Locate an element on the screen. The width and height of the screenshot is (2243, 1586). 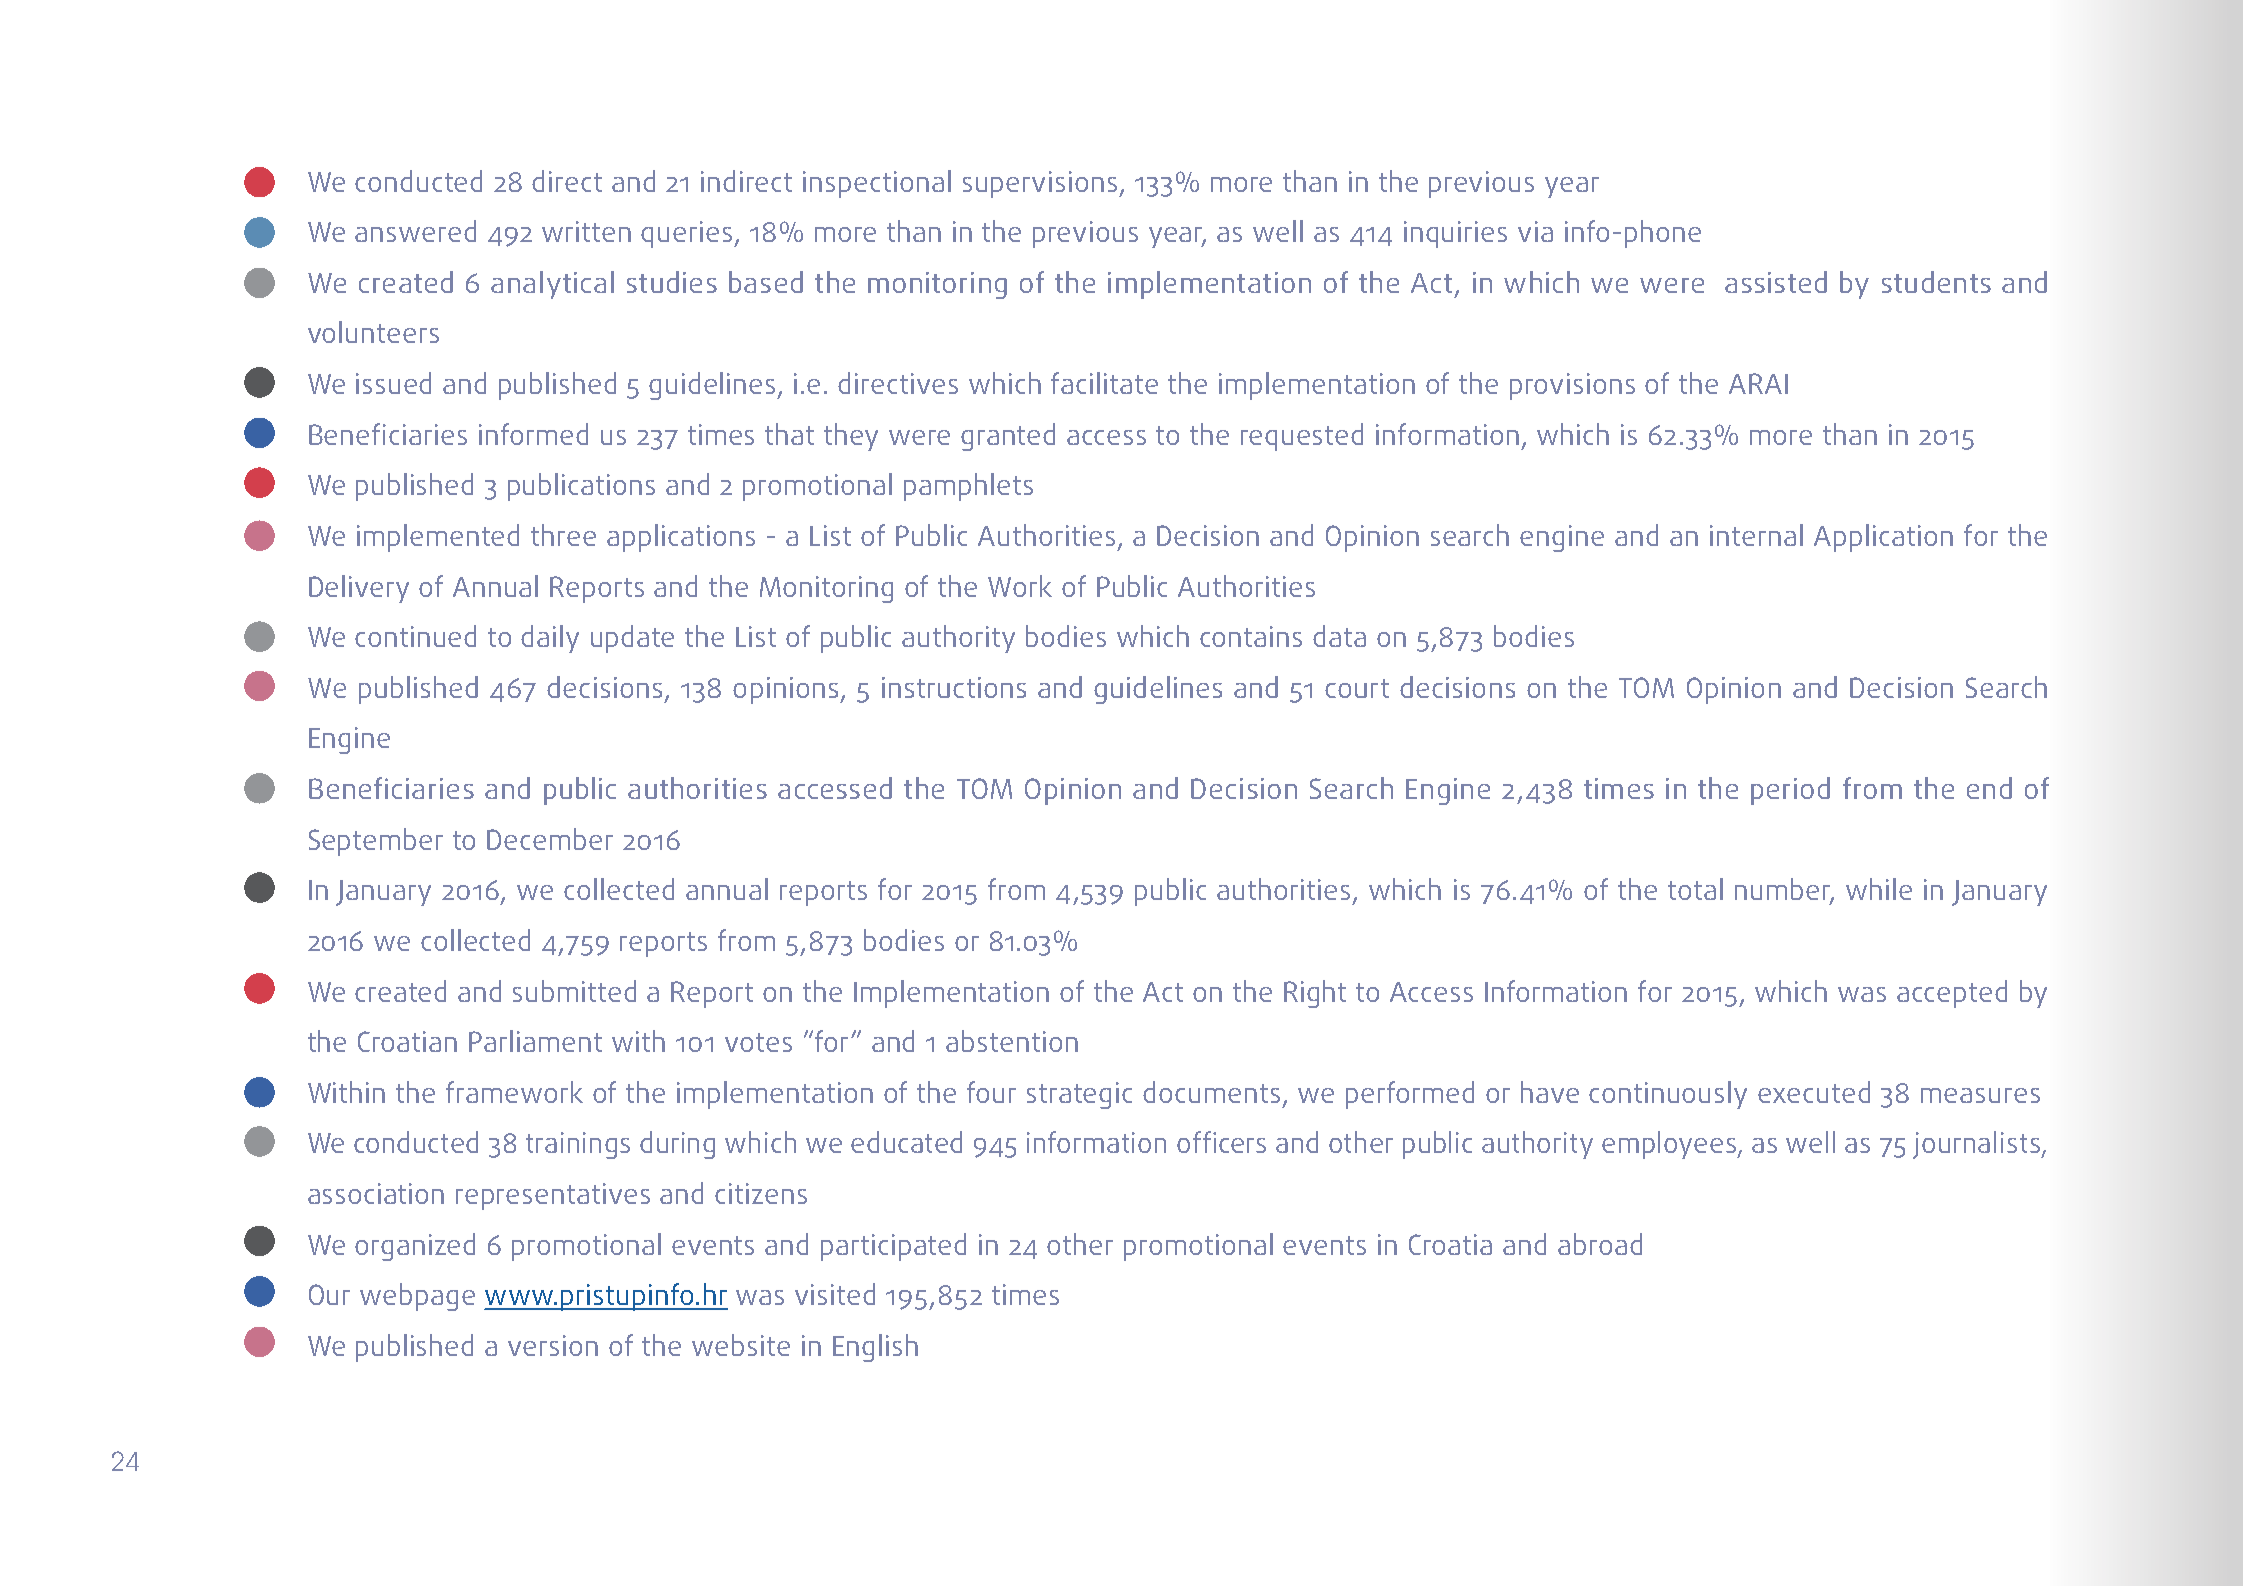
version is located at coordinates (553, 1345).
